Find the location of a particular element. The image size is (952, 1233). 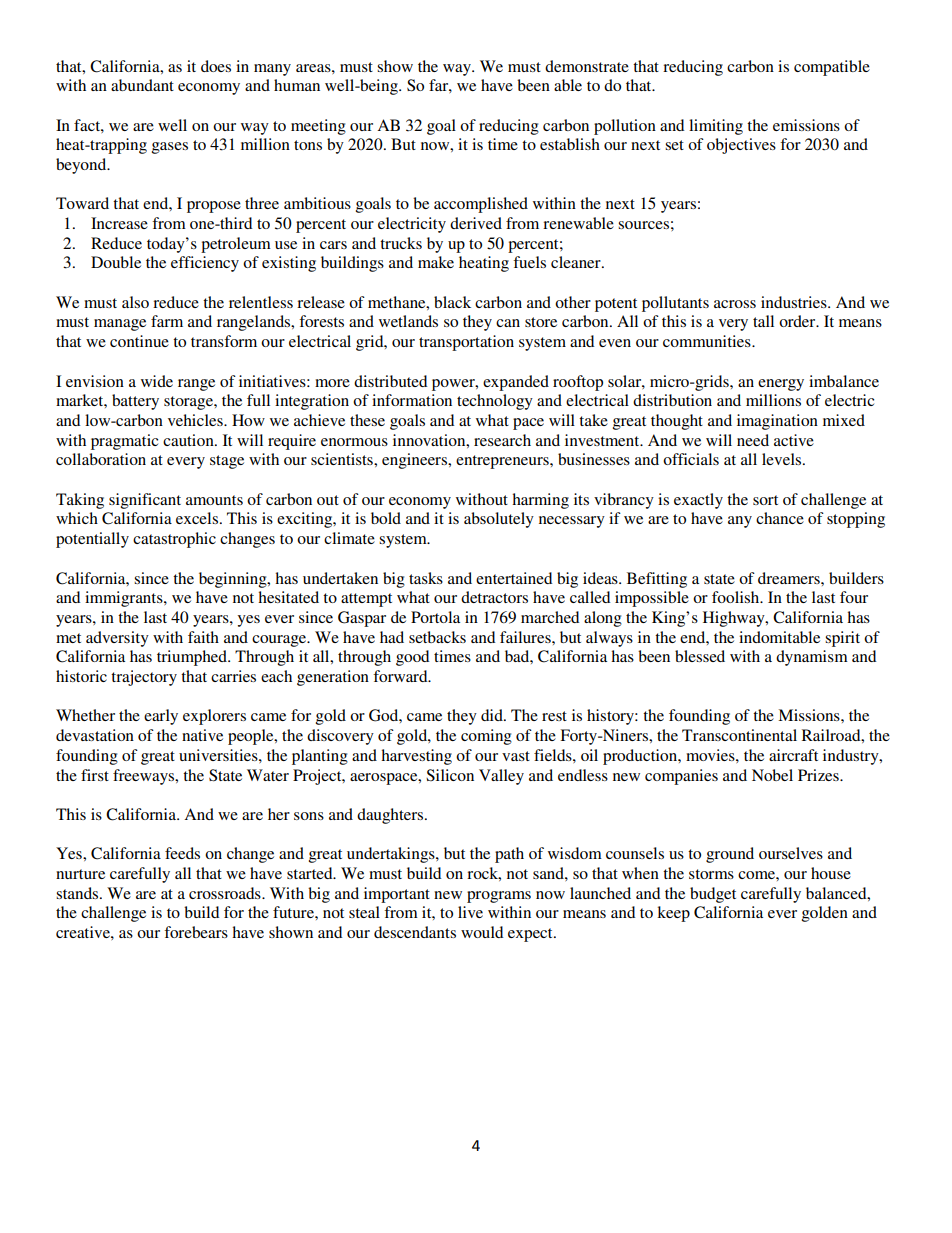

live is located at coordinates (470, 912).
